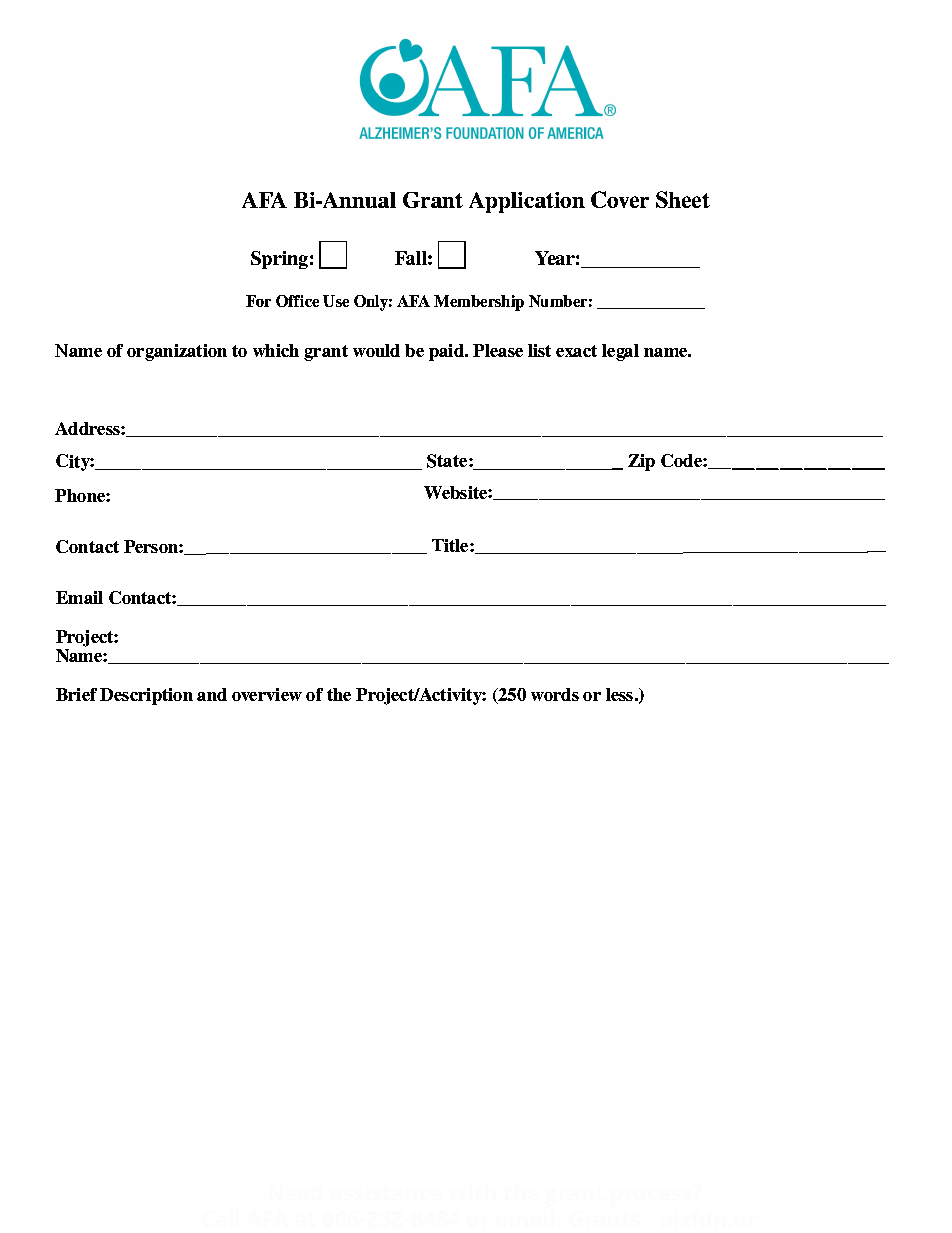 The image size is (952, 1233). Describe the element at coordinates (146, 696) in the page. I see `Description` at that location.
